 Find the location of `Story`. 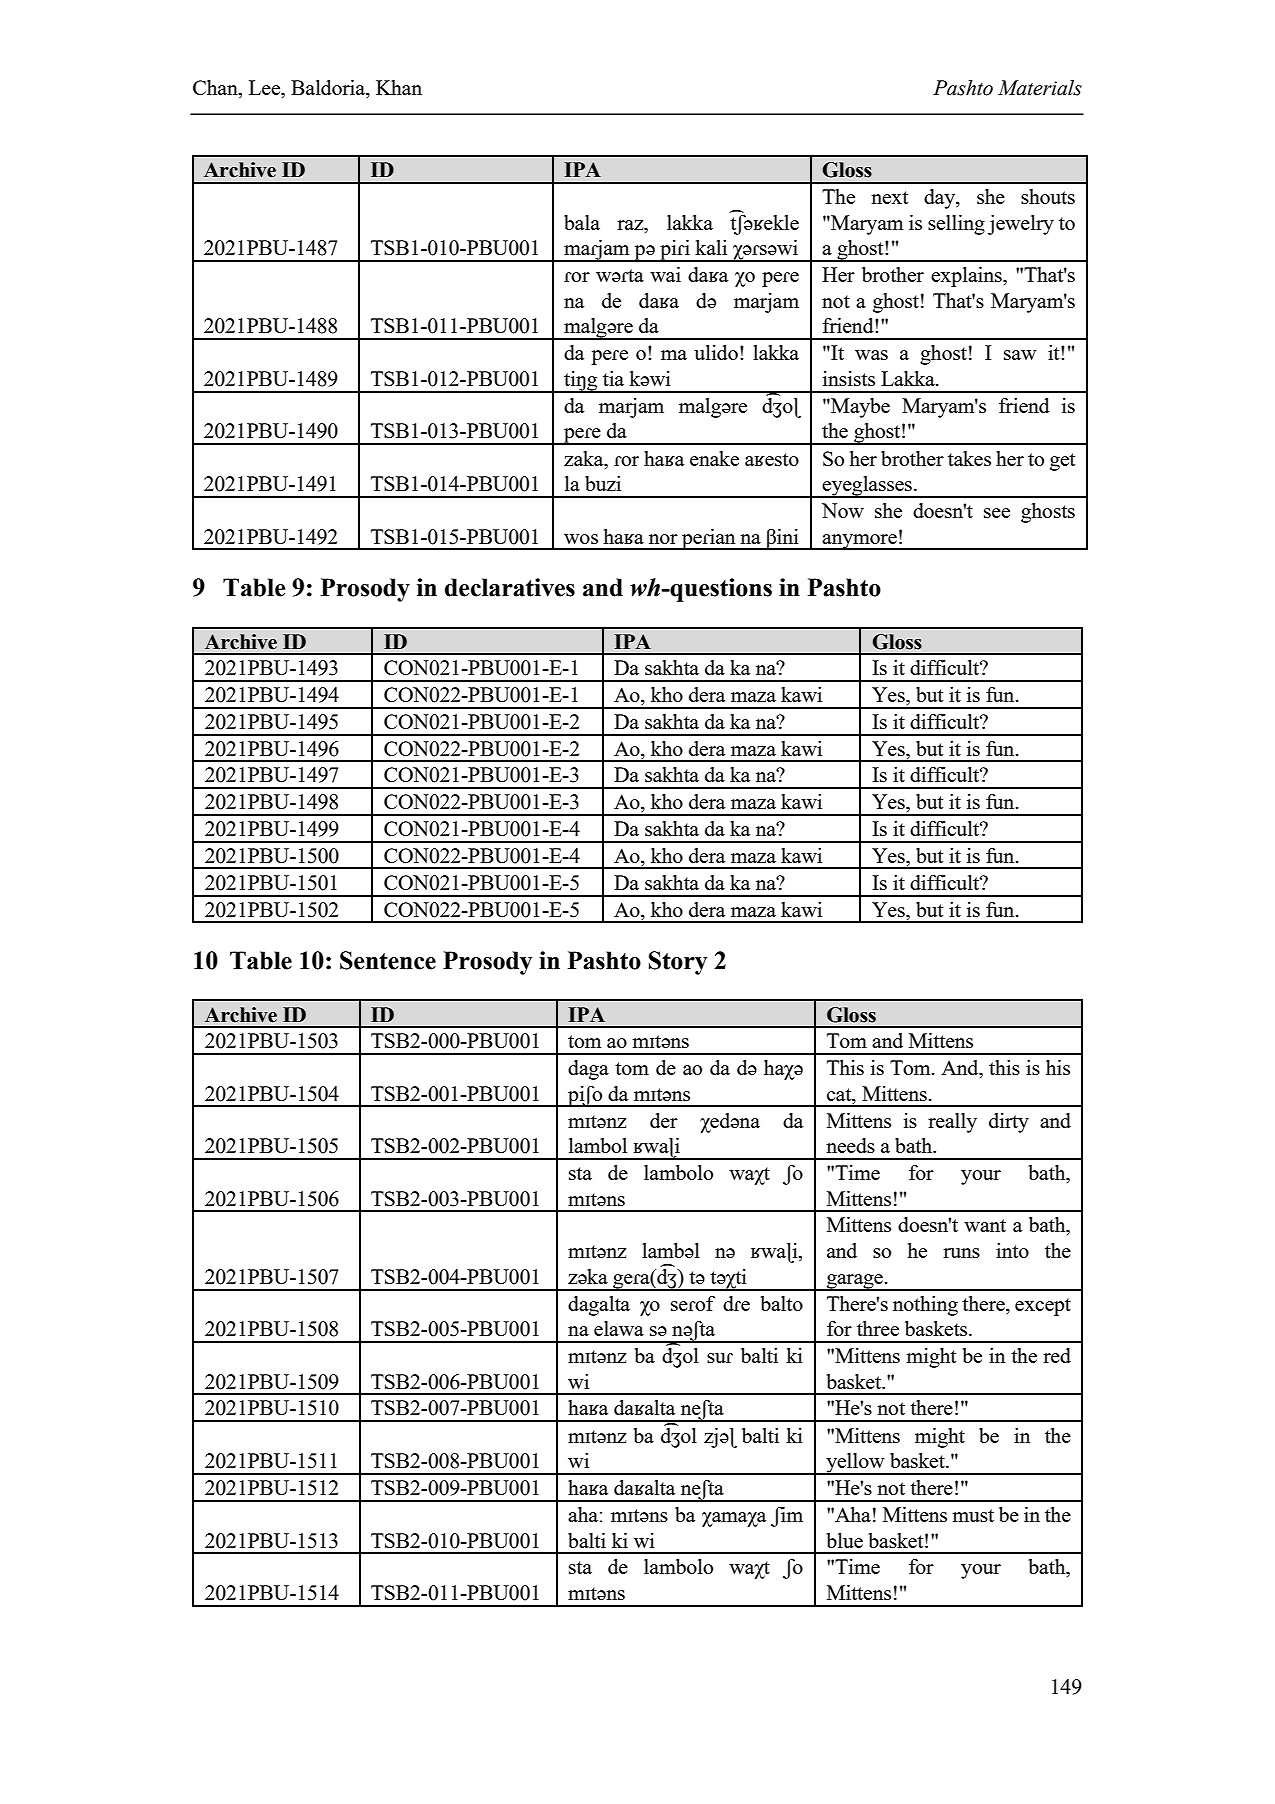

Story is located at coordinates (678, 963).
